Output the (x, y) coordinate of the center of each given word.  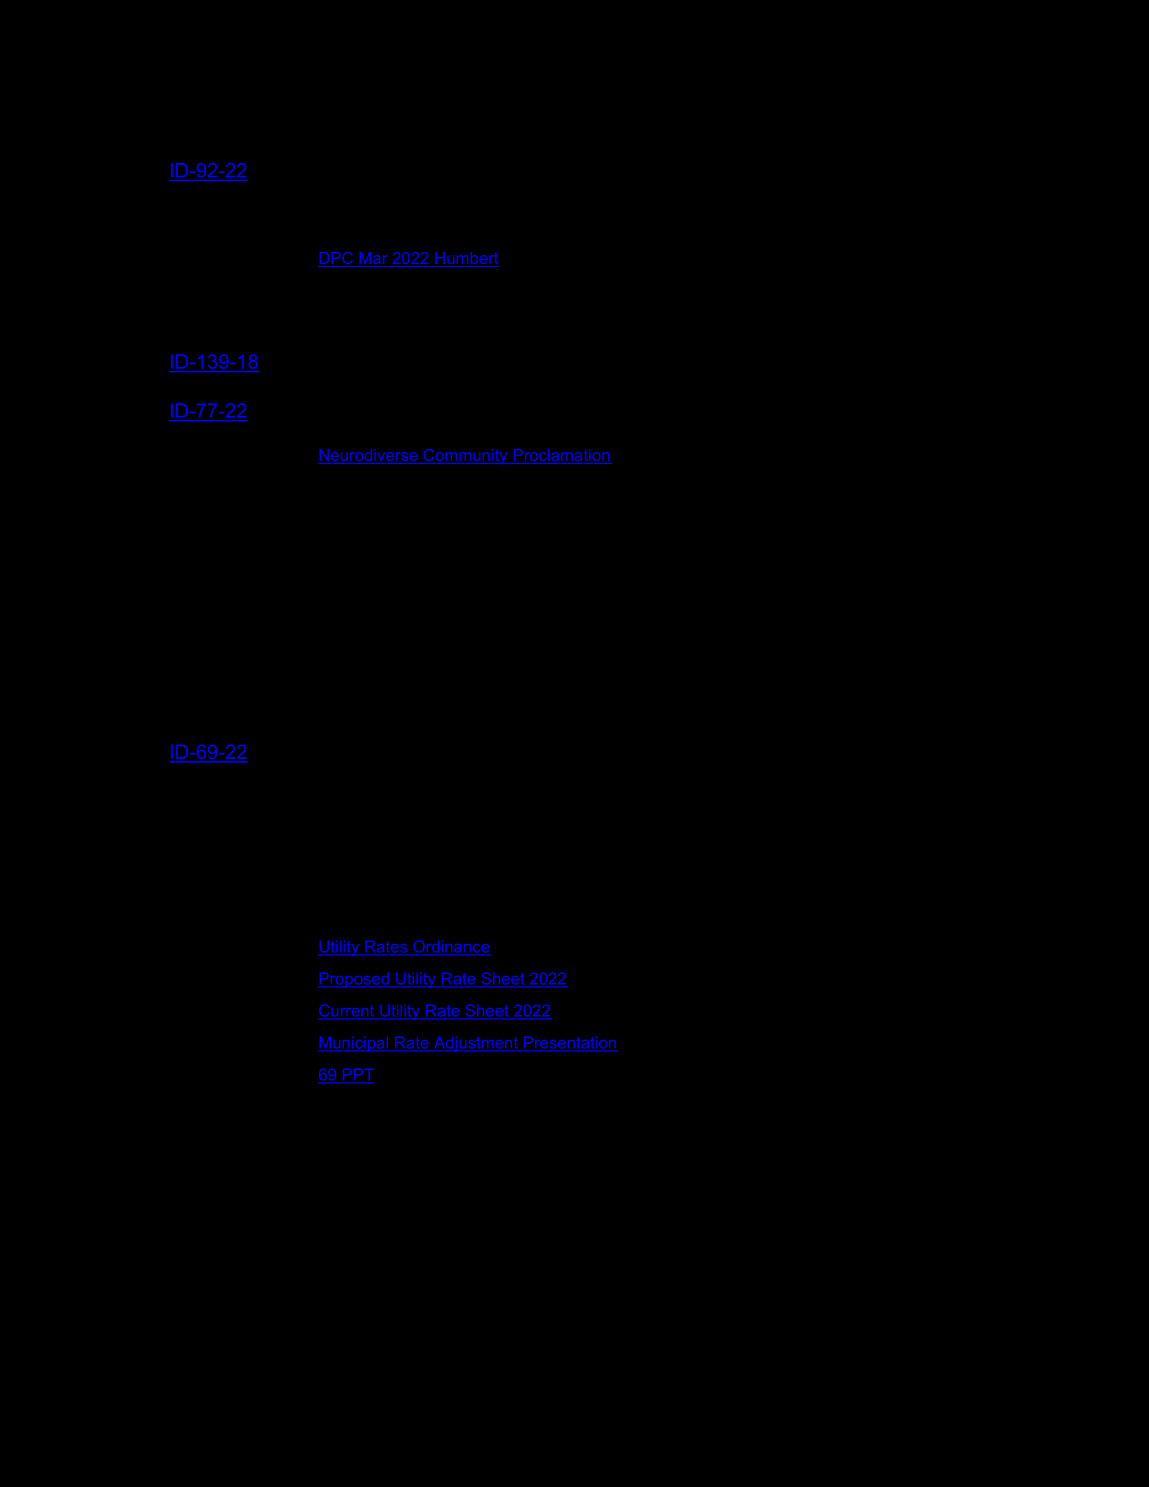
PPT (357, 1076)
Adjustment (476, 1044)
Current (348, 1011)
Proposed (355, 980)
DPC (337, 259)
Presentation (570, 1044)
